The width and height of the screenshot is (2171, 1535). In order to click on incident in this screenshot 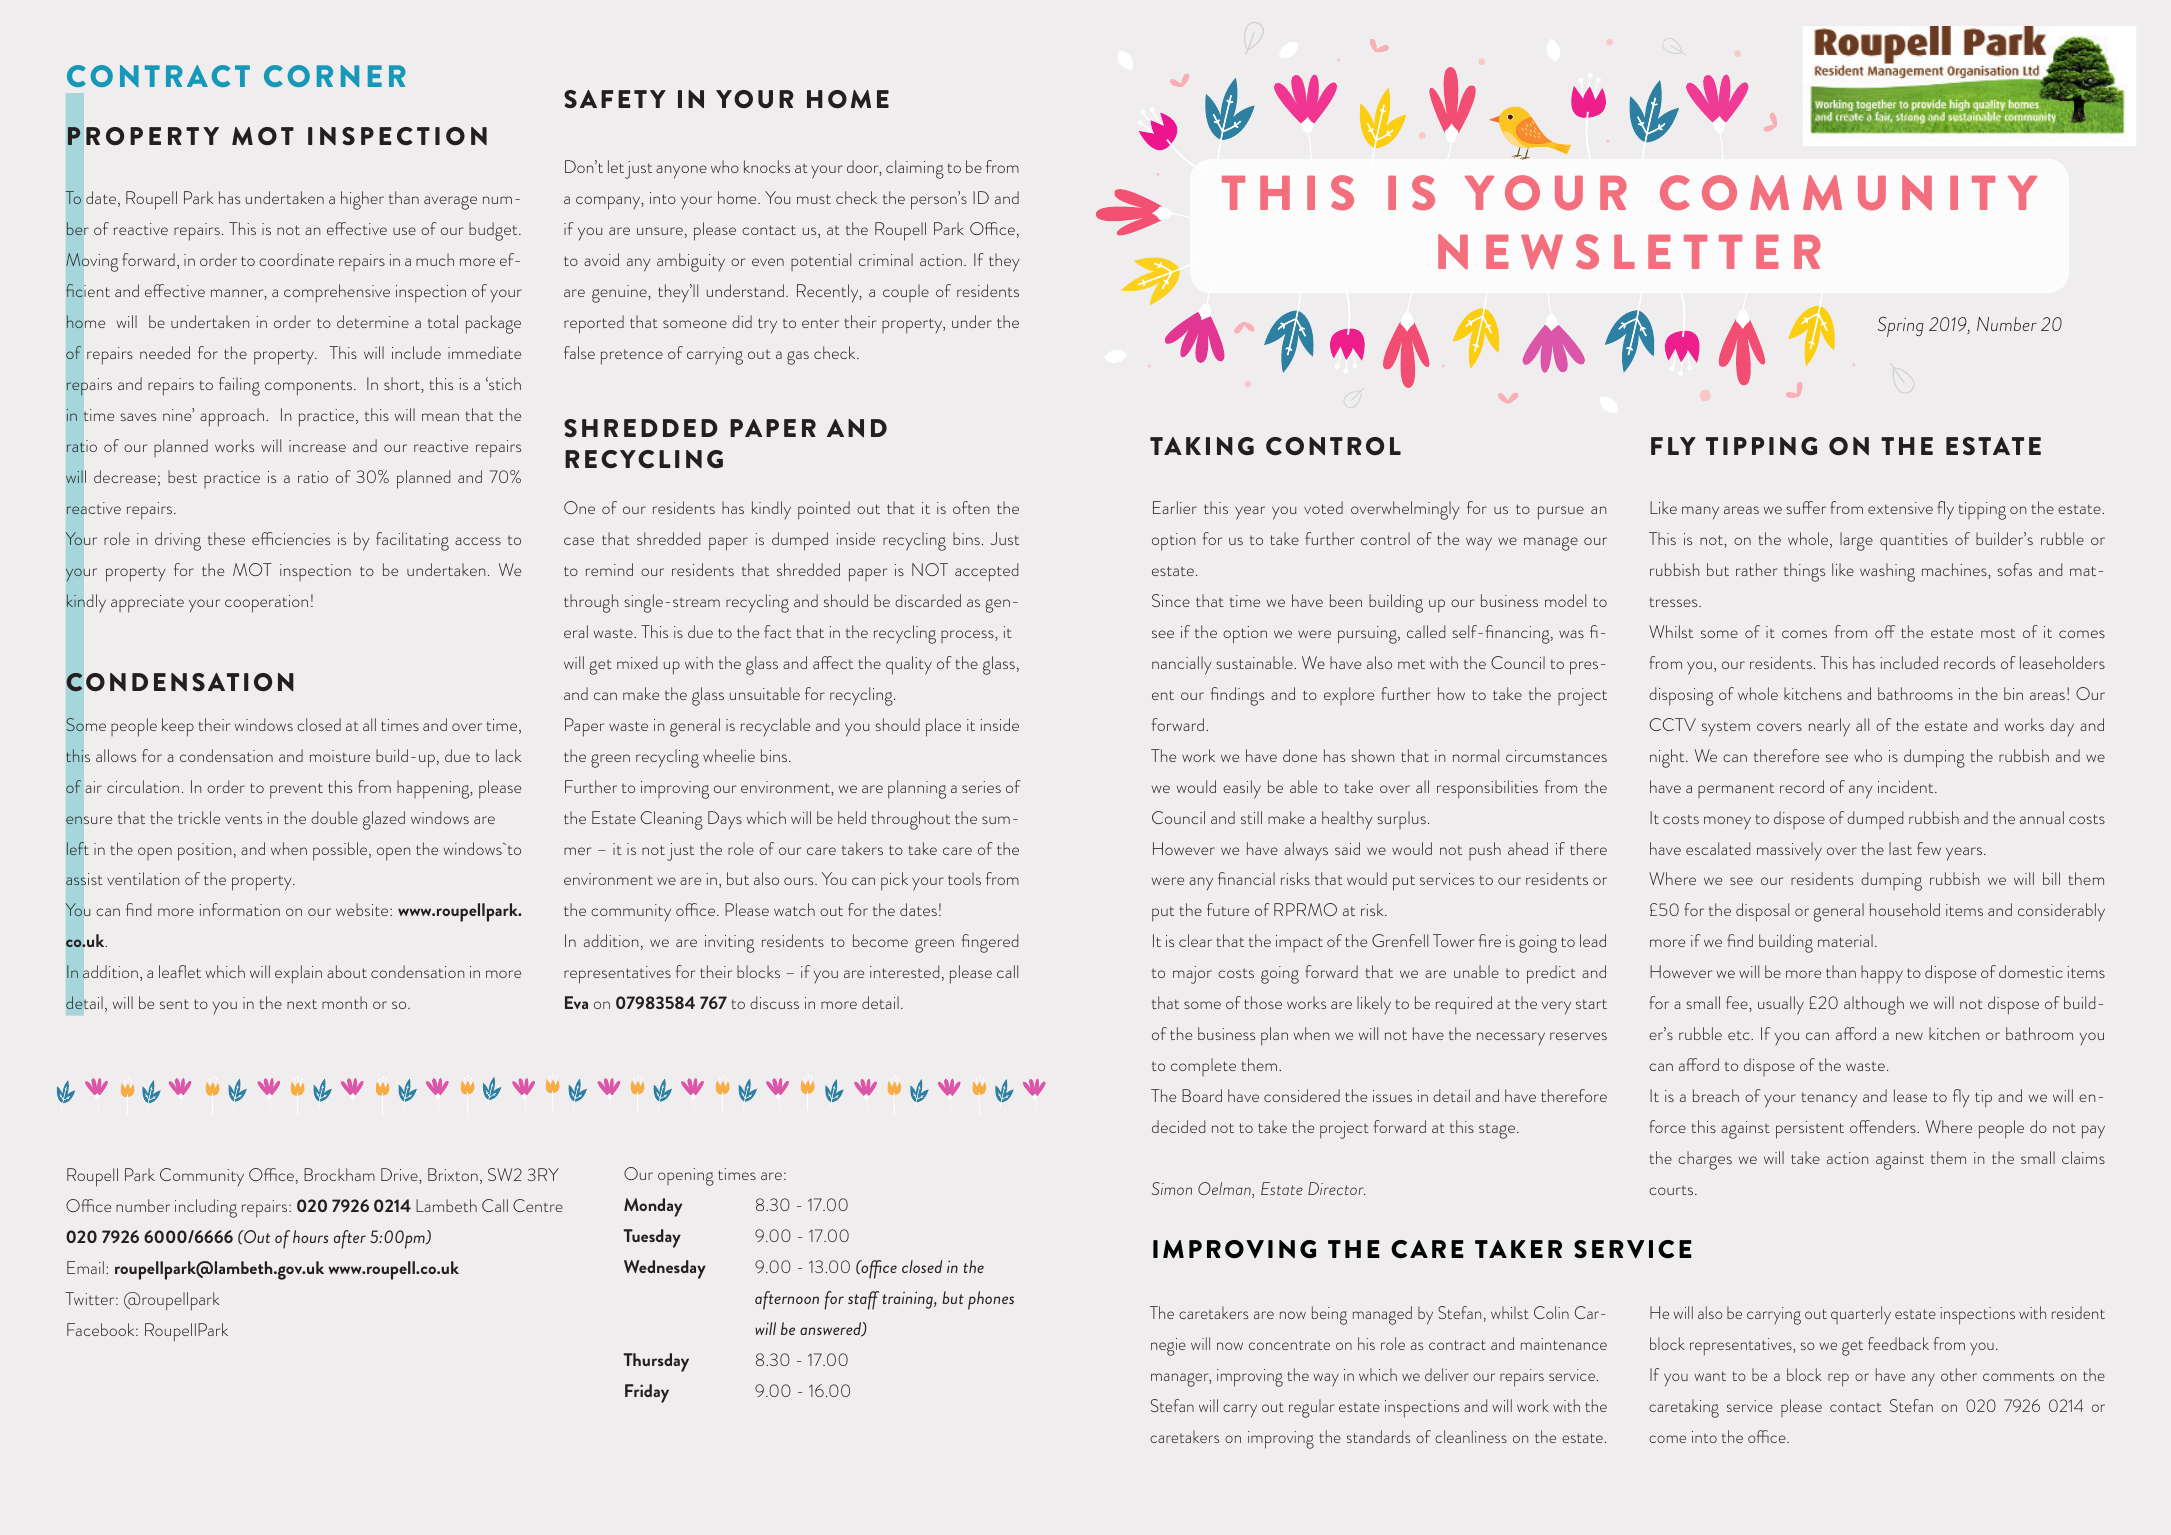, I will do `click(1907, 786)`.
